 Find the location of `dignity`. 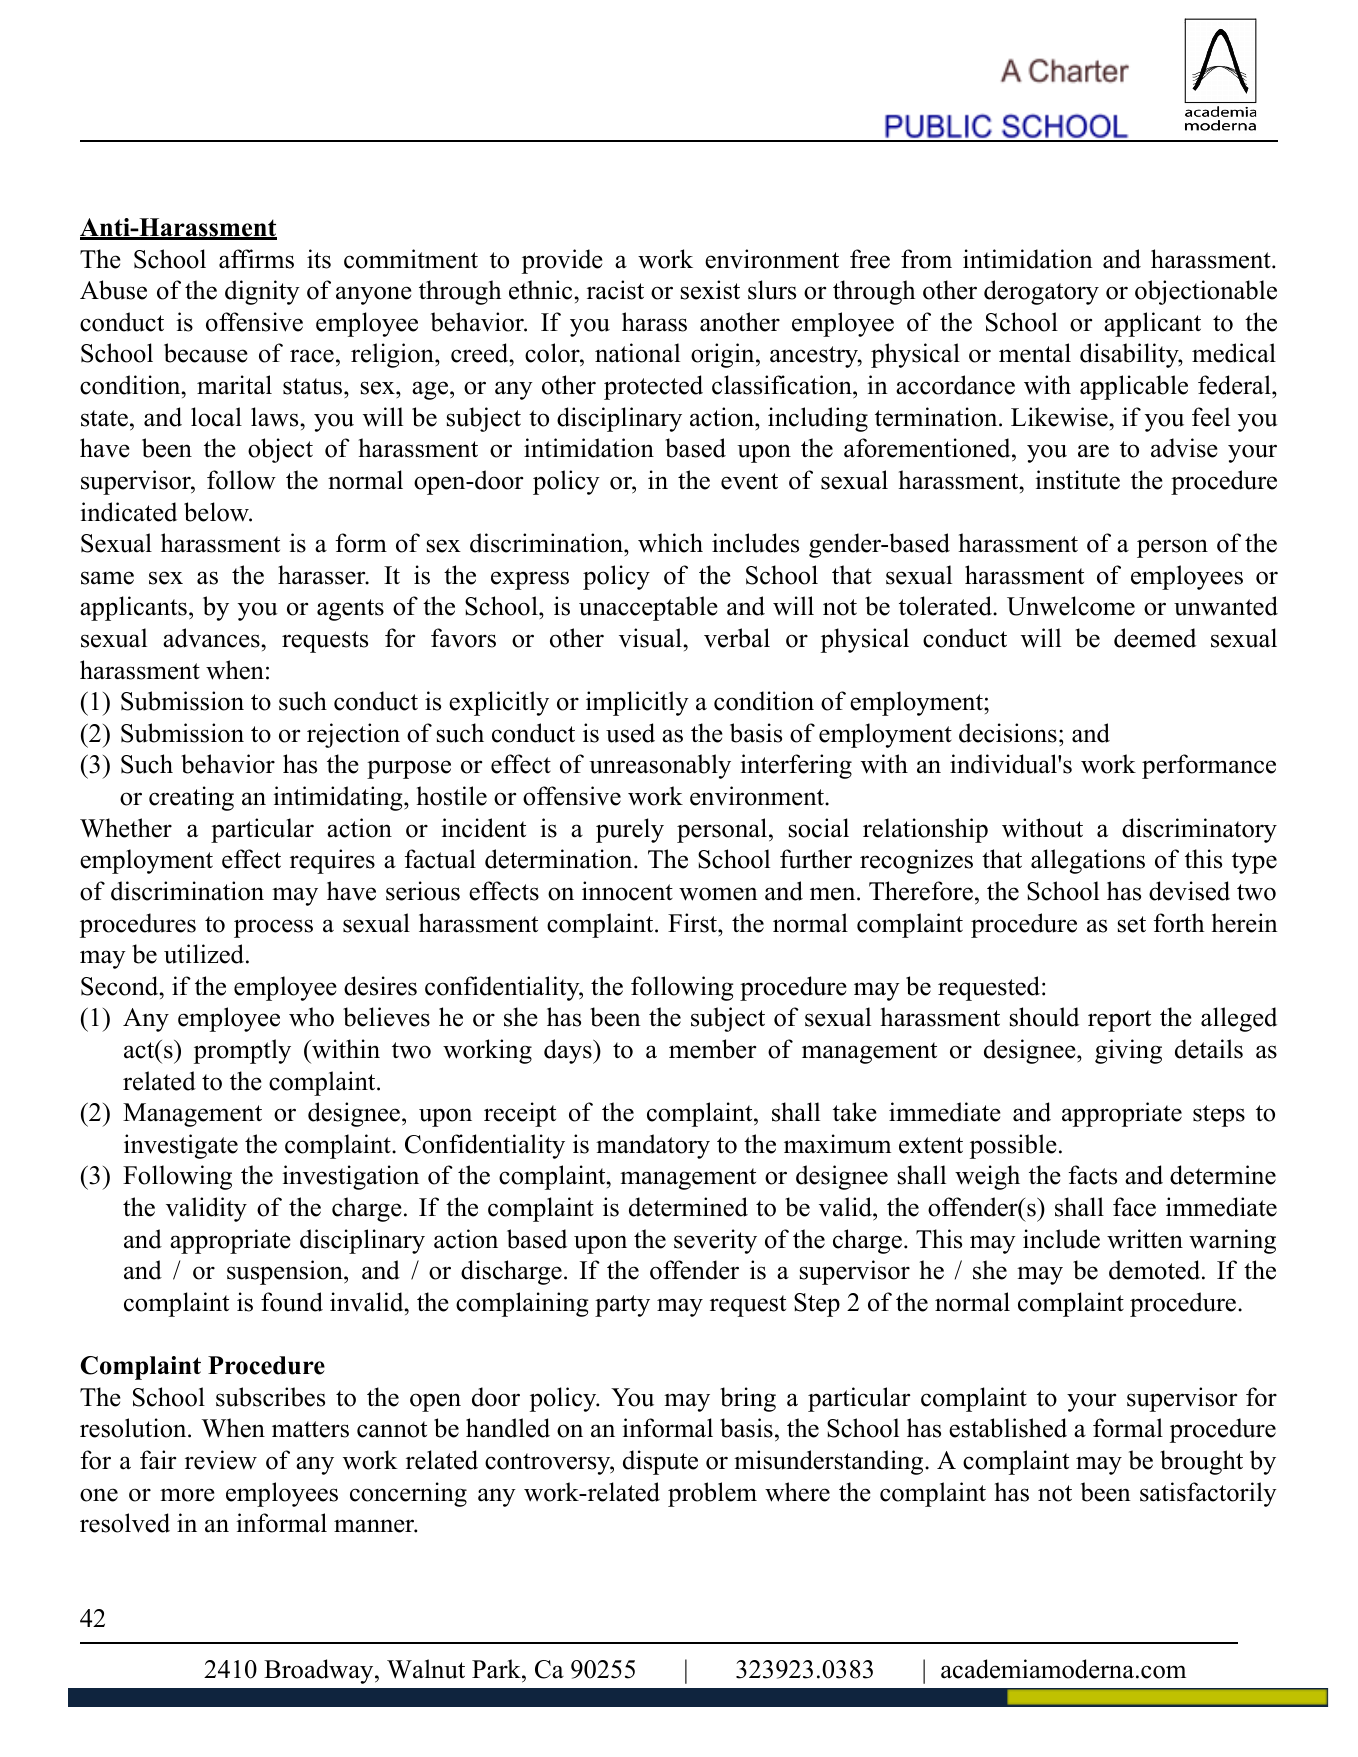

dignity is located at coordinates (262, 292).
